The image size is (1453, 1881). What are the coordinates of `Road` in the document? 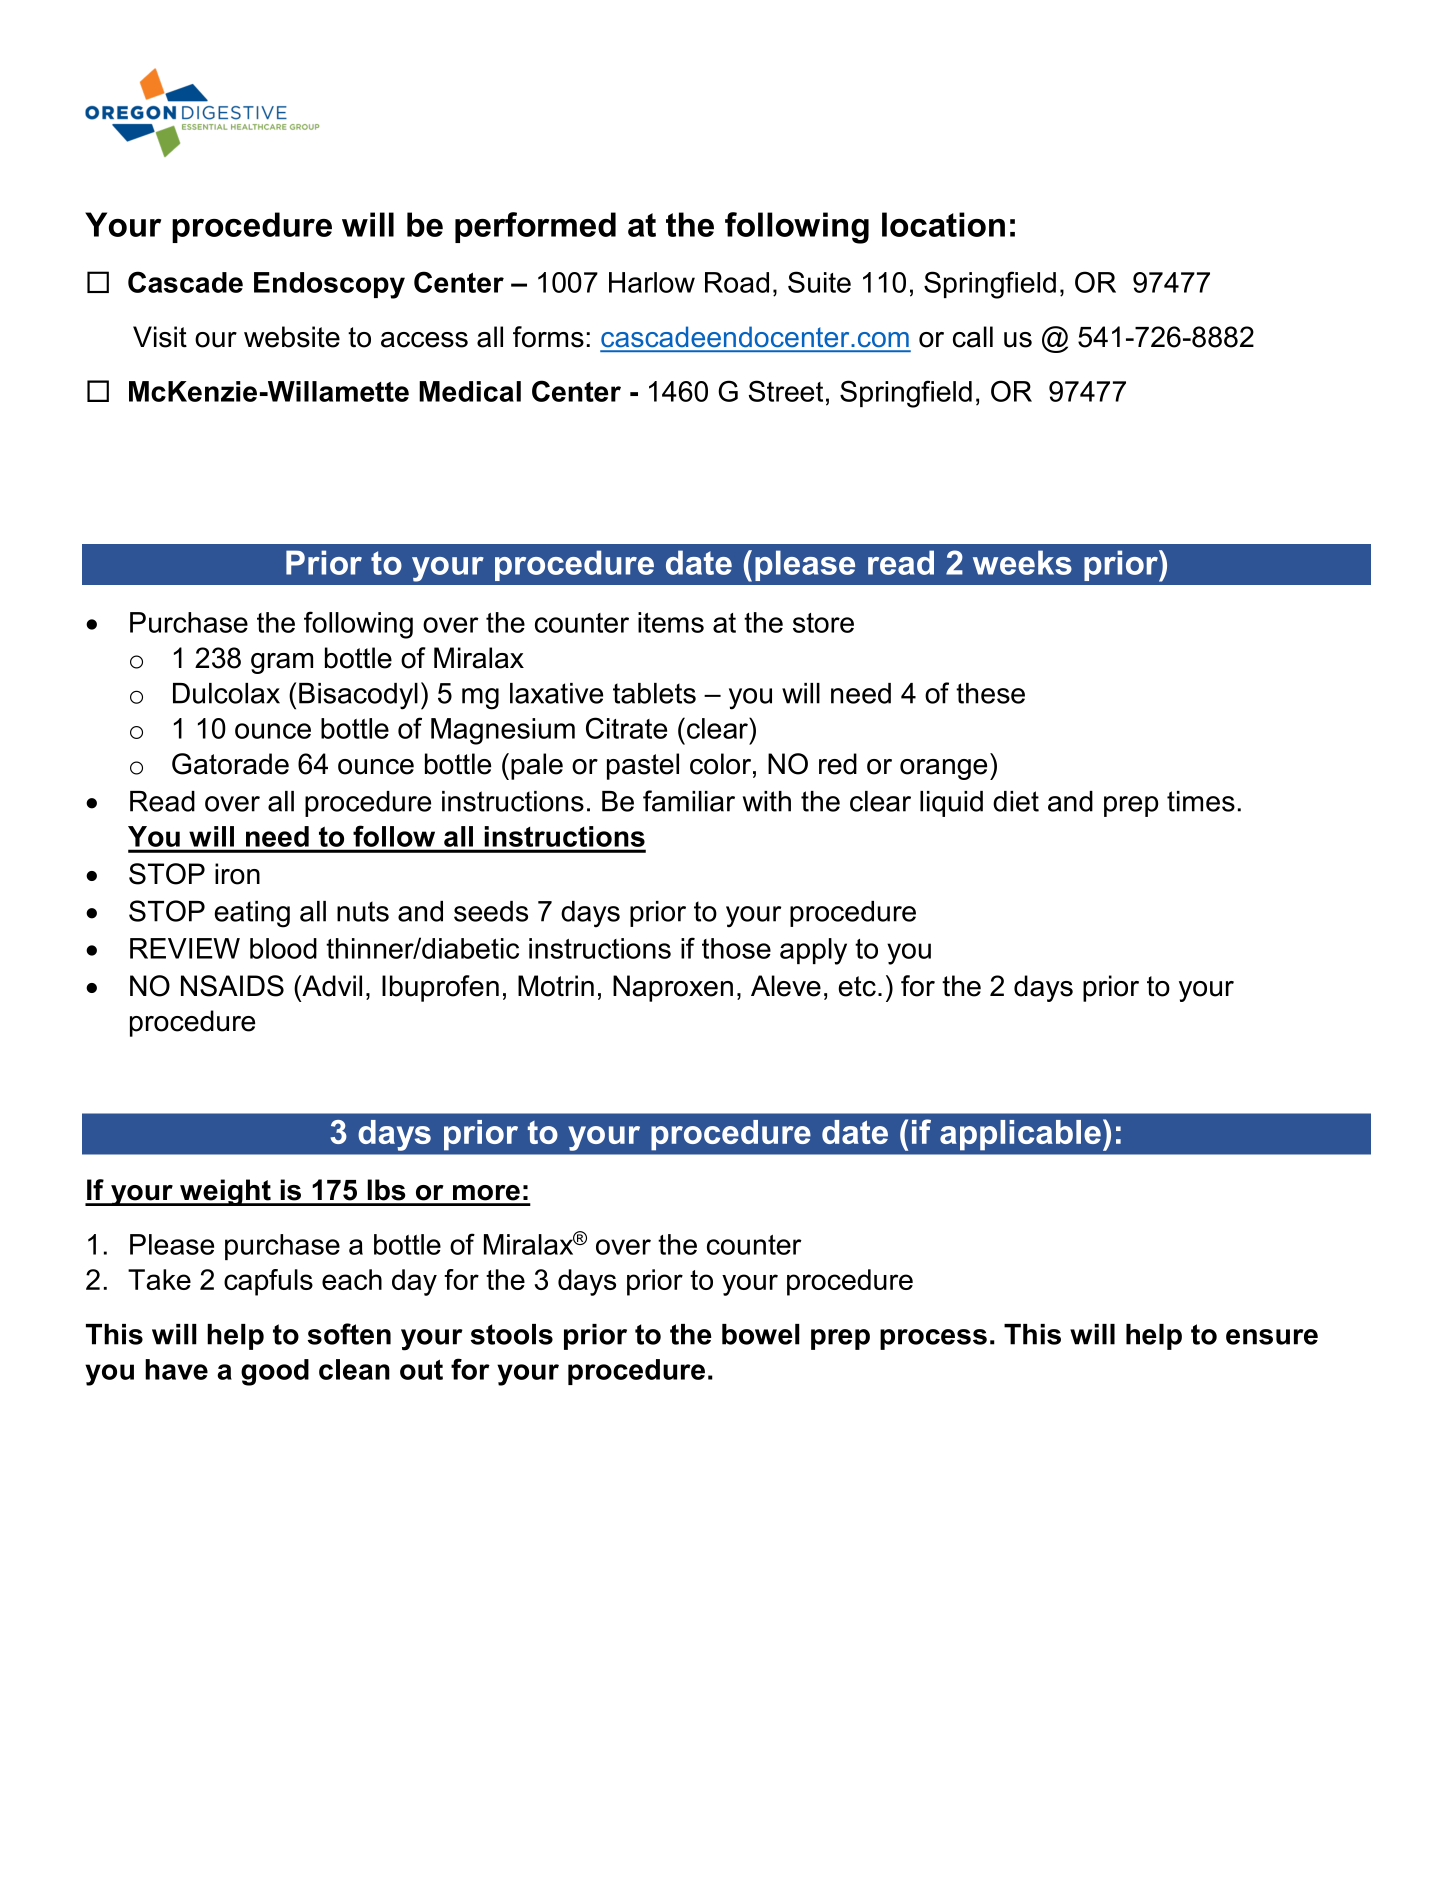 It's located at (737, 282).
